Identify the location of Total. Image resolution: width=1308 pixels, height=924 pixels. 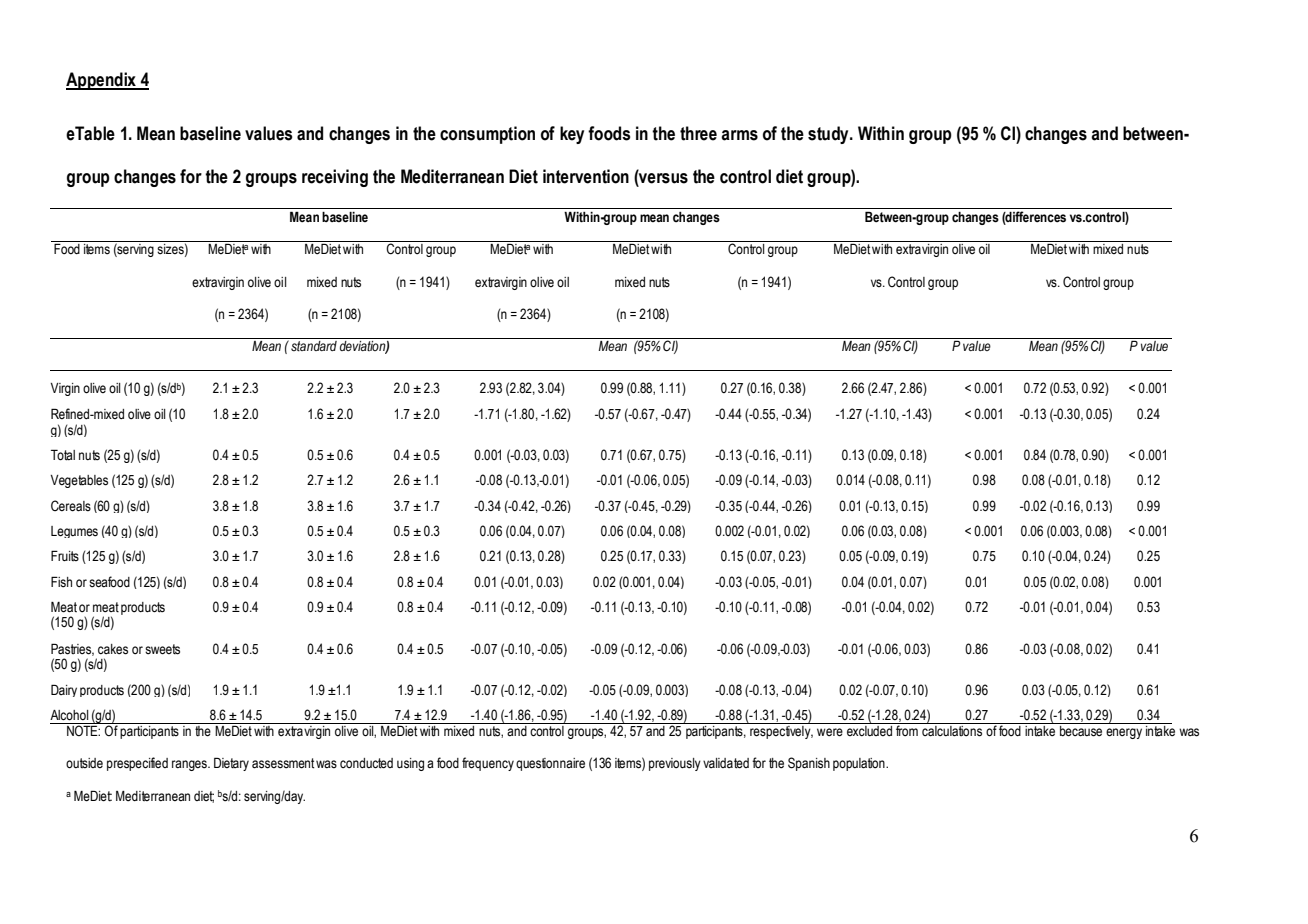
(63, 455).
